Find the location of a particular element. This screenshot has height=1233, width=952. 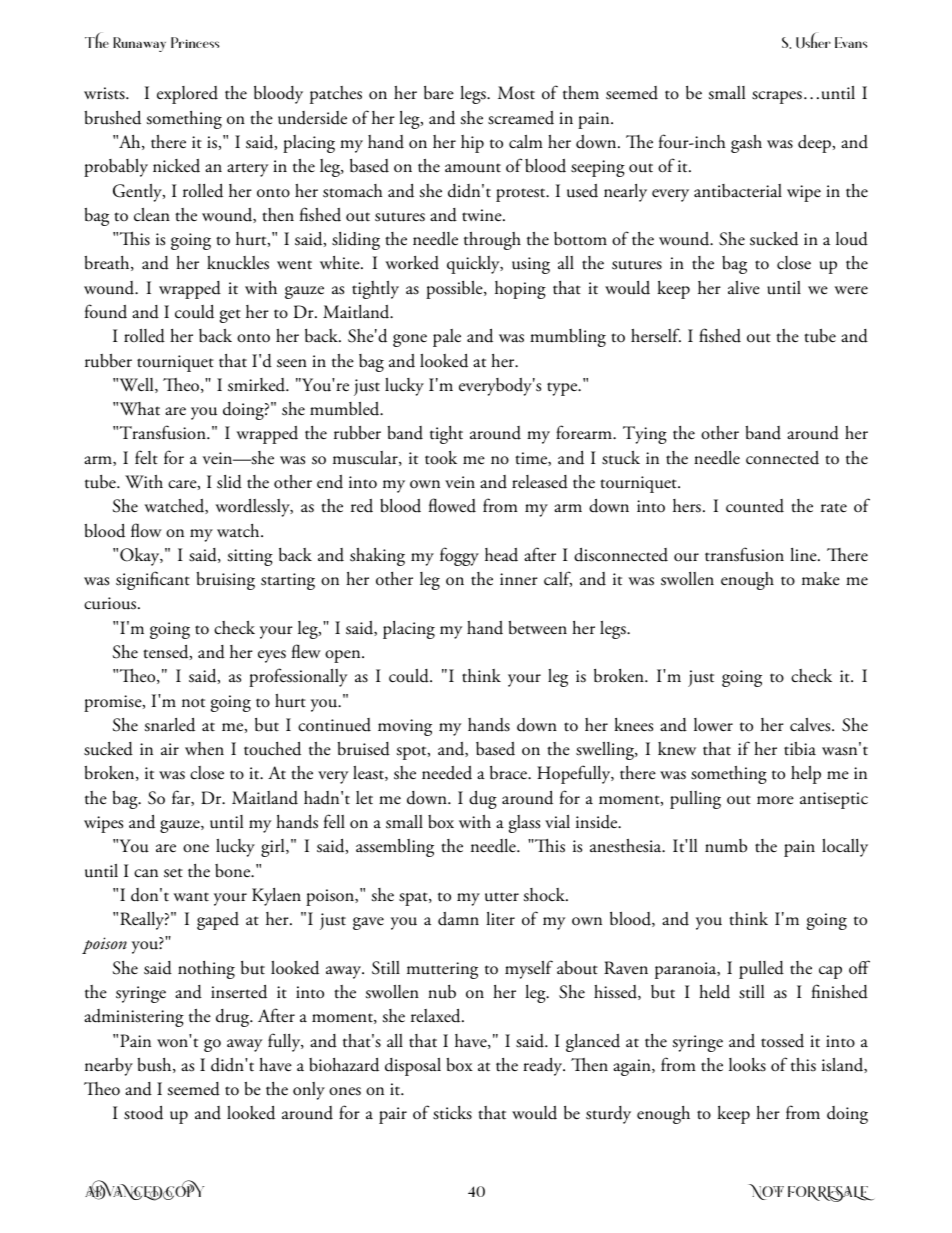

Usher is located at coordinates (813, 40).
